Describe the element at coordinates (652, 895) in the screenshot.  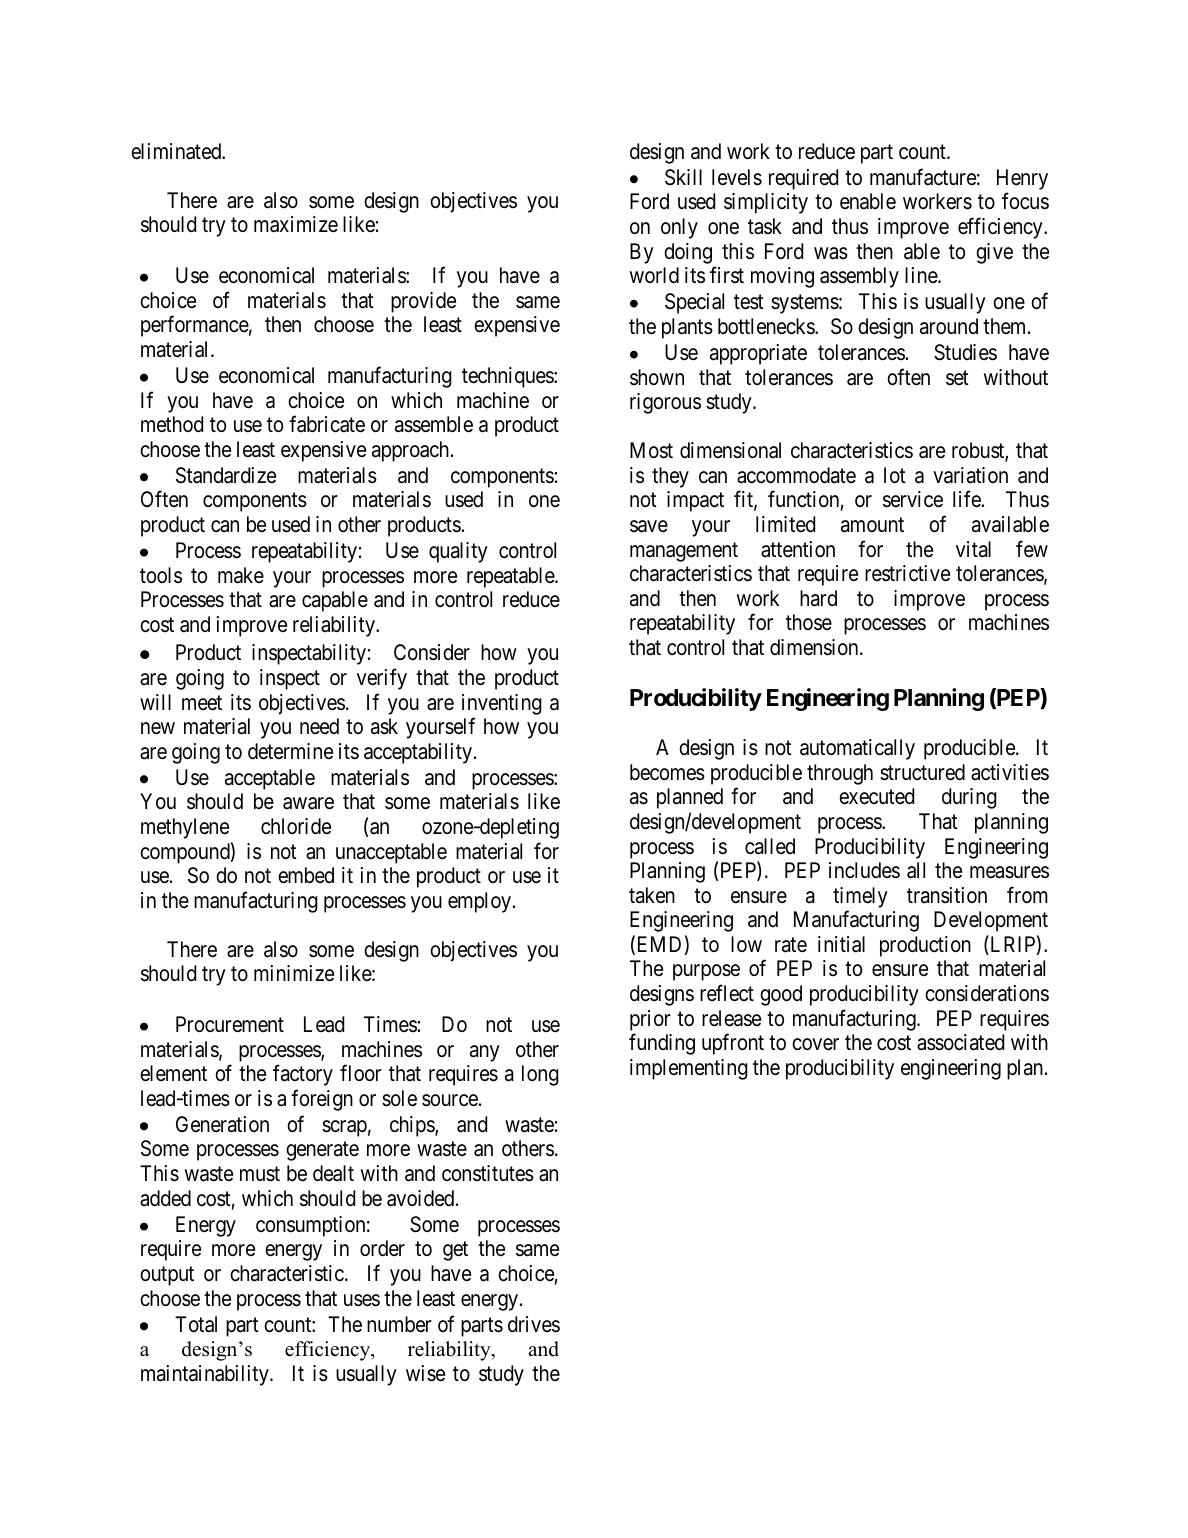
I see `taken` at that location.
